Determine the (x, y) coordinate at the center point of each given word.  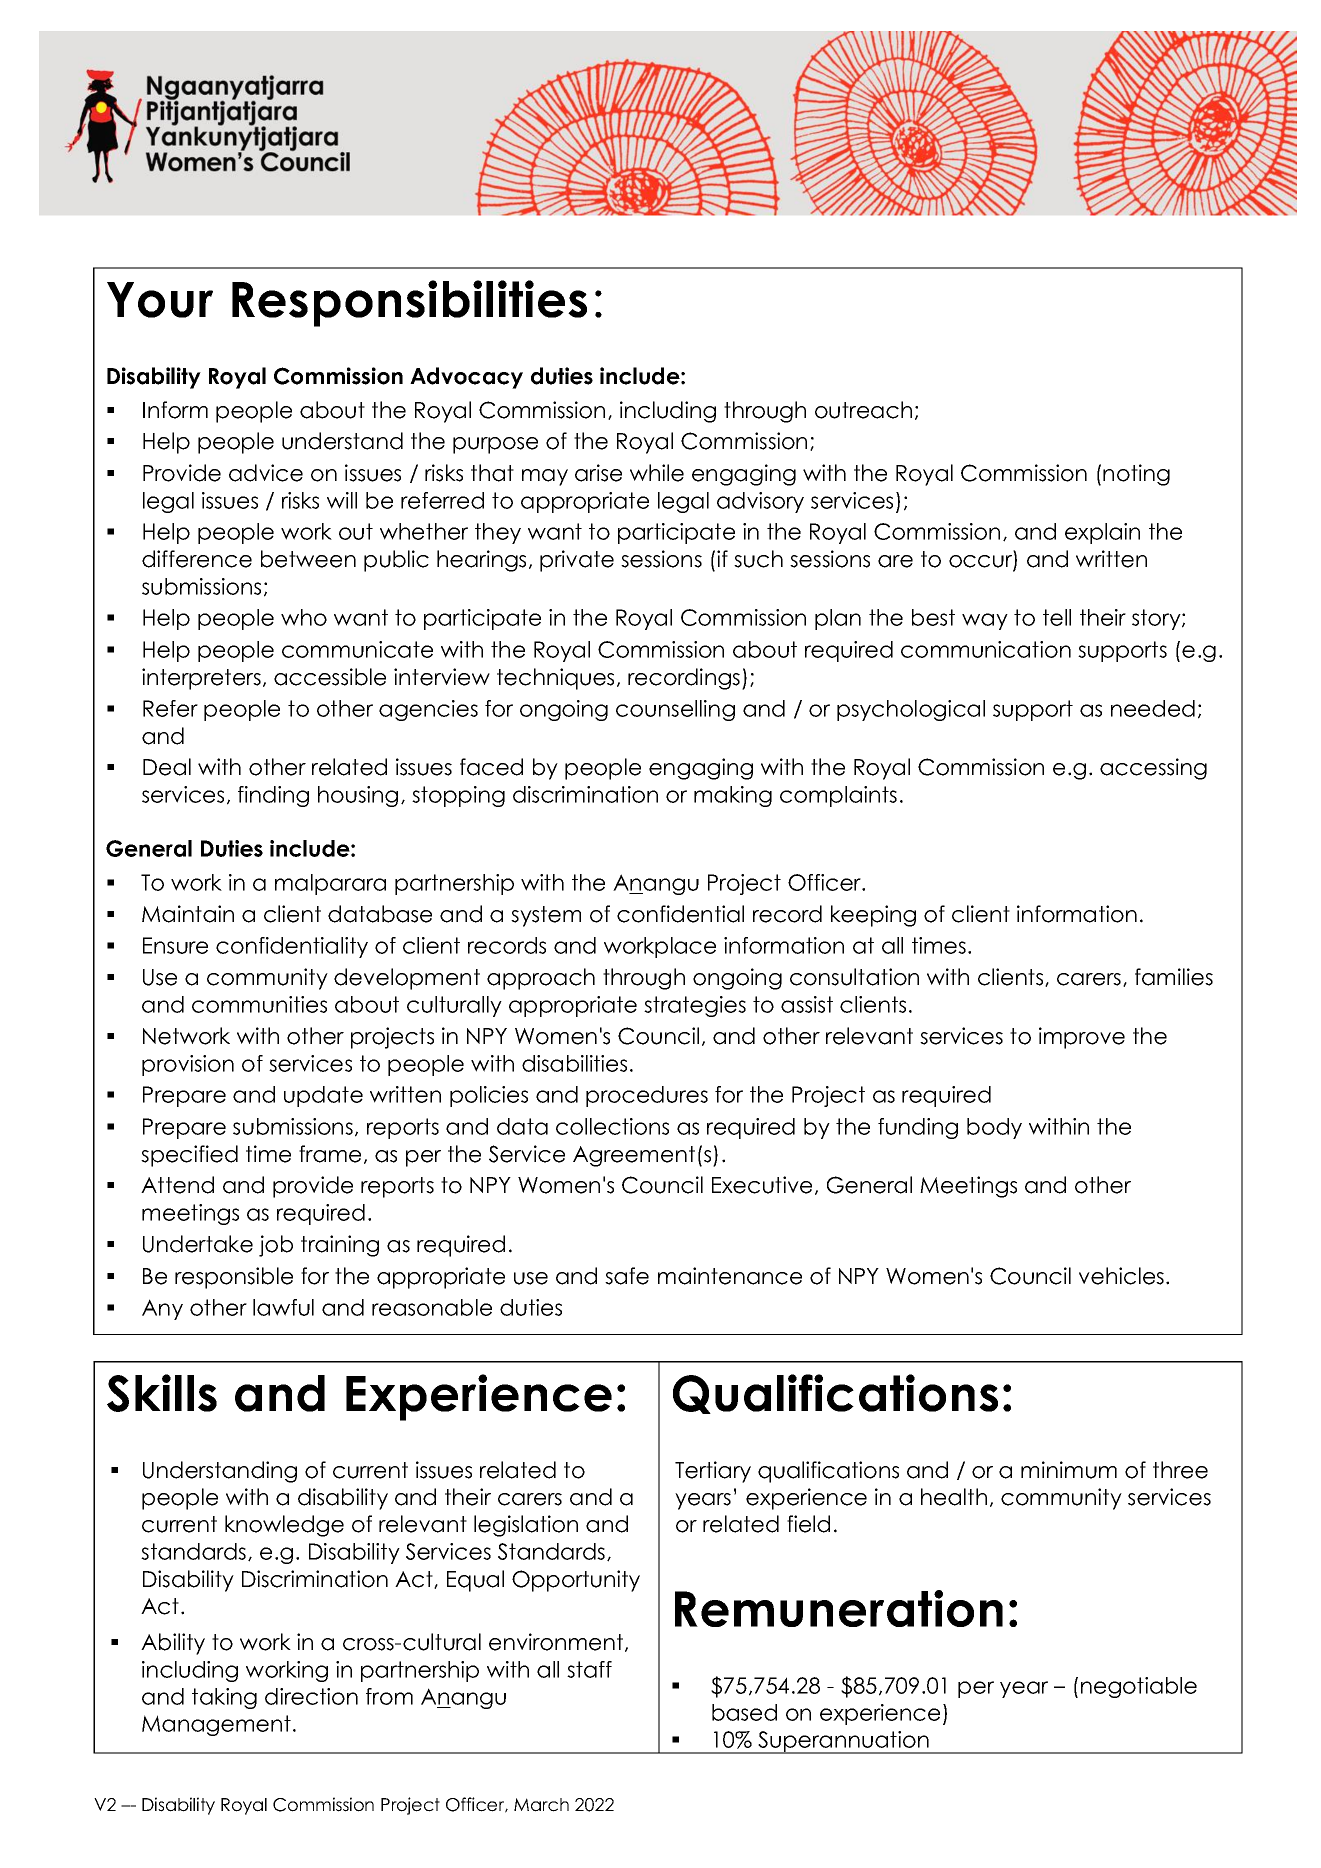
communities (259, 1004)
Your (160, 300)
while (657, 473)
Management (216, 1725)
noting (1136, 475)
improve (1082, 1038)
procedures (647, 1096)
